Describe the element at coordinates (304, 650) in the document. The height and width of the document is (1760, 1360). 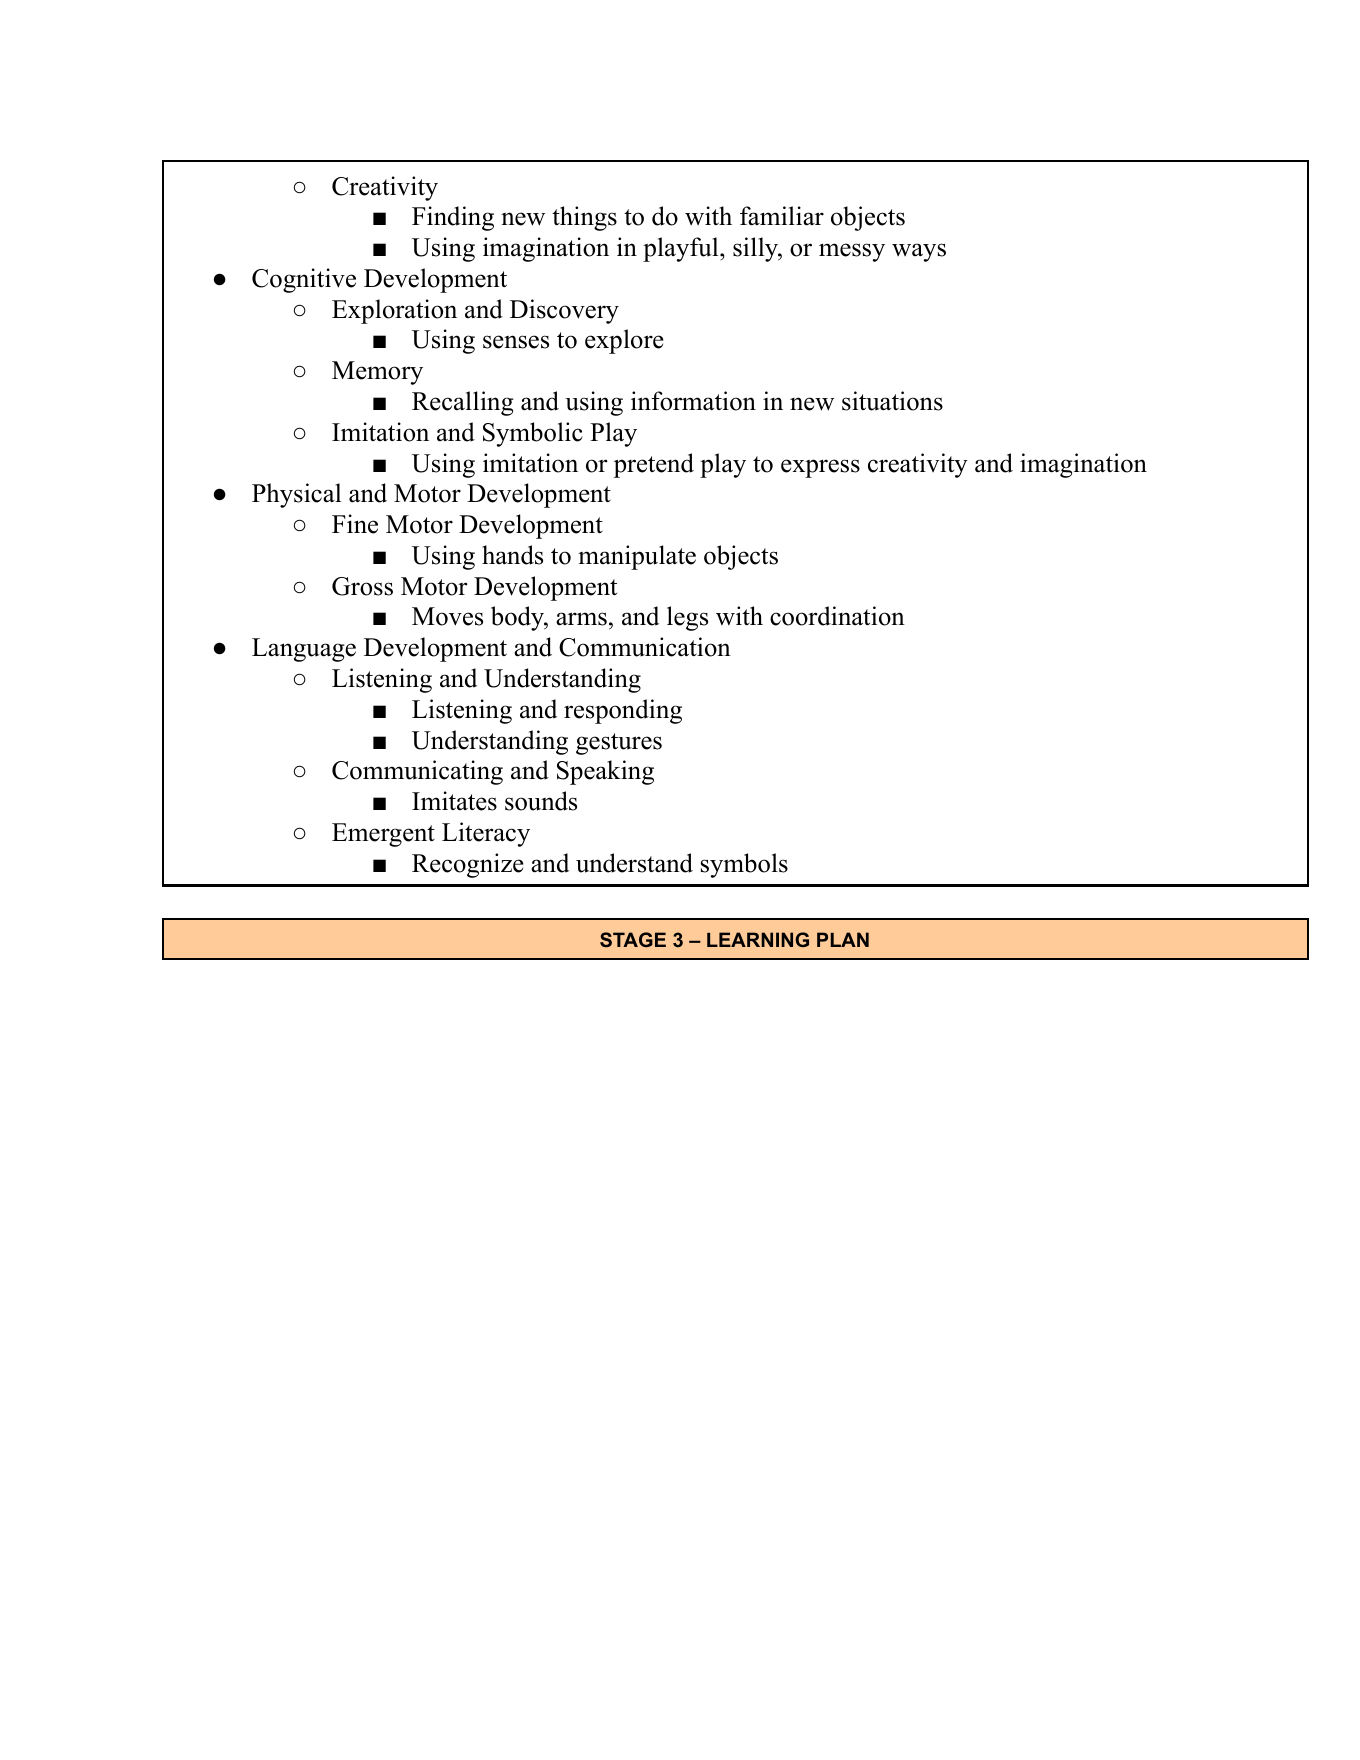
I see `Language` at that location.
